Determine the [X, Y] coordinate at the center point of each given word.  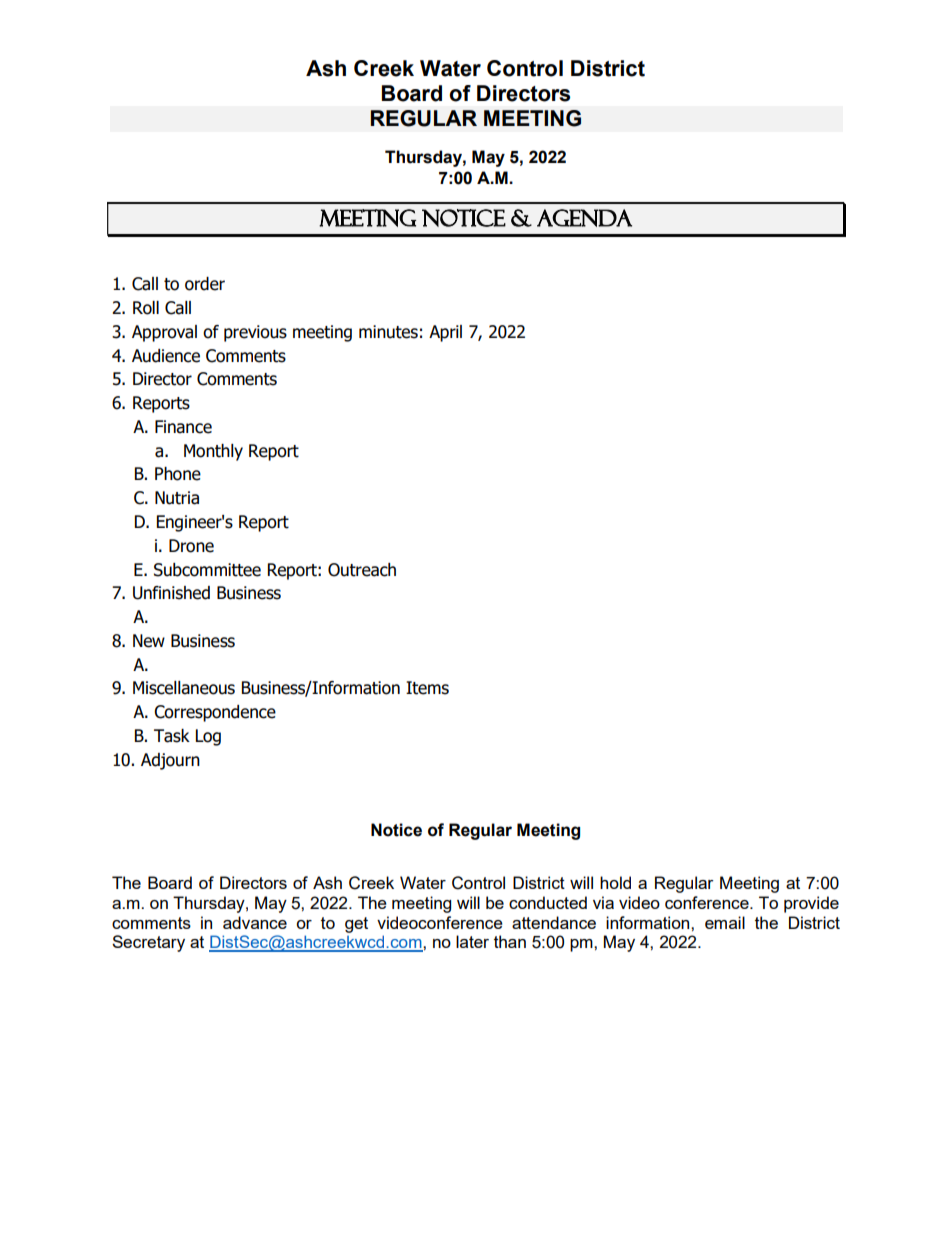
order [205, 284]
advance [255, 922]
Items [427, 688]
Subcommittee [207, 570]
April [445, 333]
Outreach [362, 570]
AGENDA [584, 218]
